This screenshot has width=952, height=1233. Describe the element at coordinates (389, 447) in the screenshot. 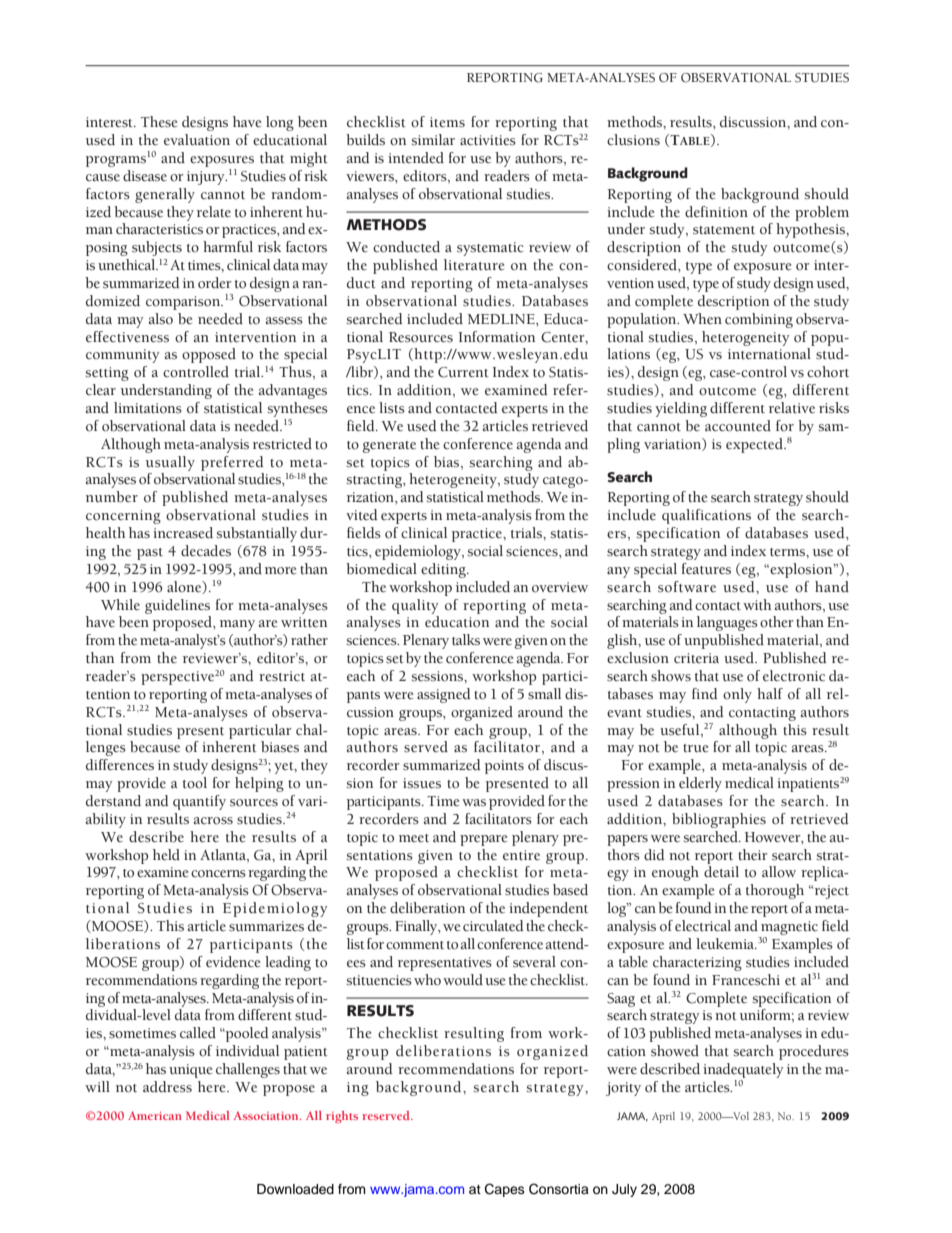

I see `generate` at that location.
